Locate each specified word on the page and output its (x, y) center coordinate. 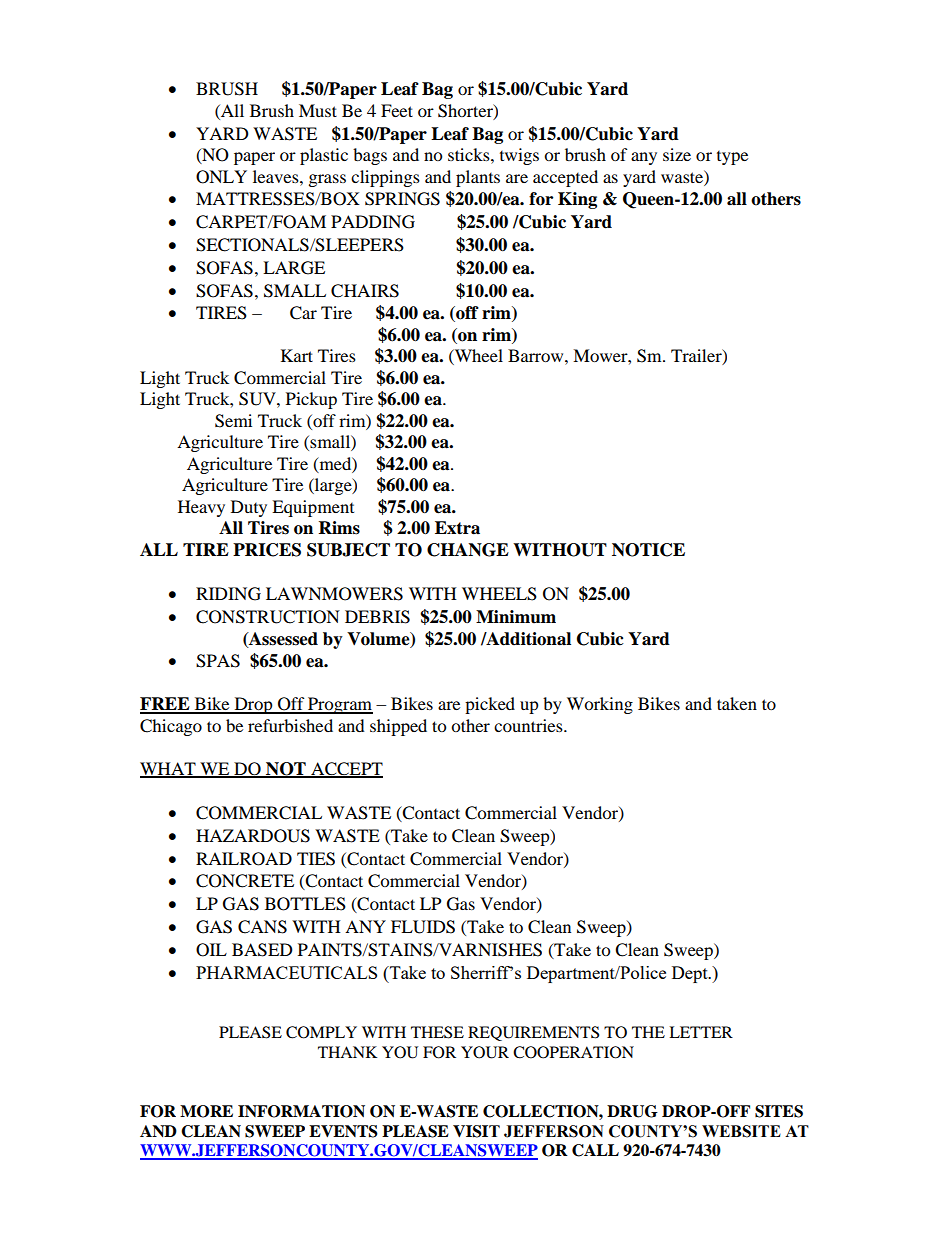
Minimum (516, 617)
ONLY (221, 177)
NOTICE (648, 550)
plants (478, 178)
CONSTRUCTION (268, 617)
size (677, 154)
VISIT (476, 1131)
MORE (206, 1111)
